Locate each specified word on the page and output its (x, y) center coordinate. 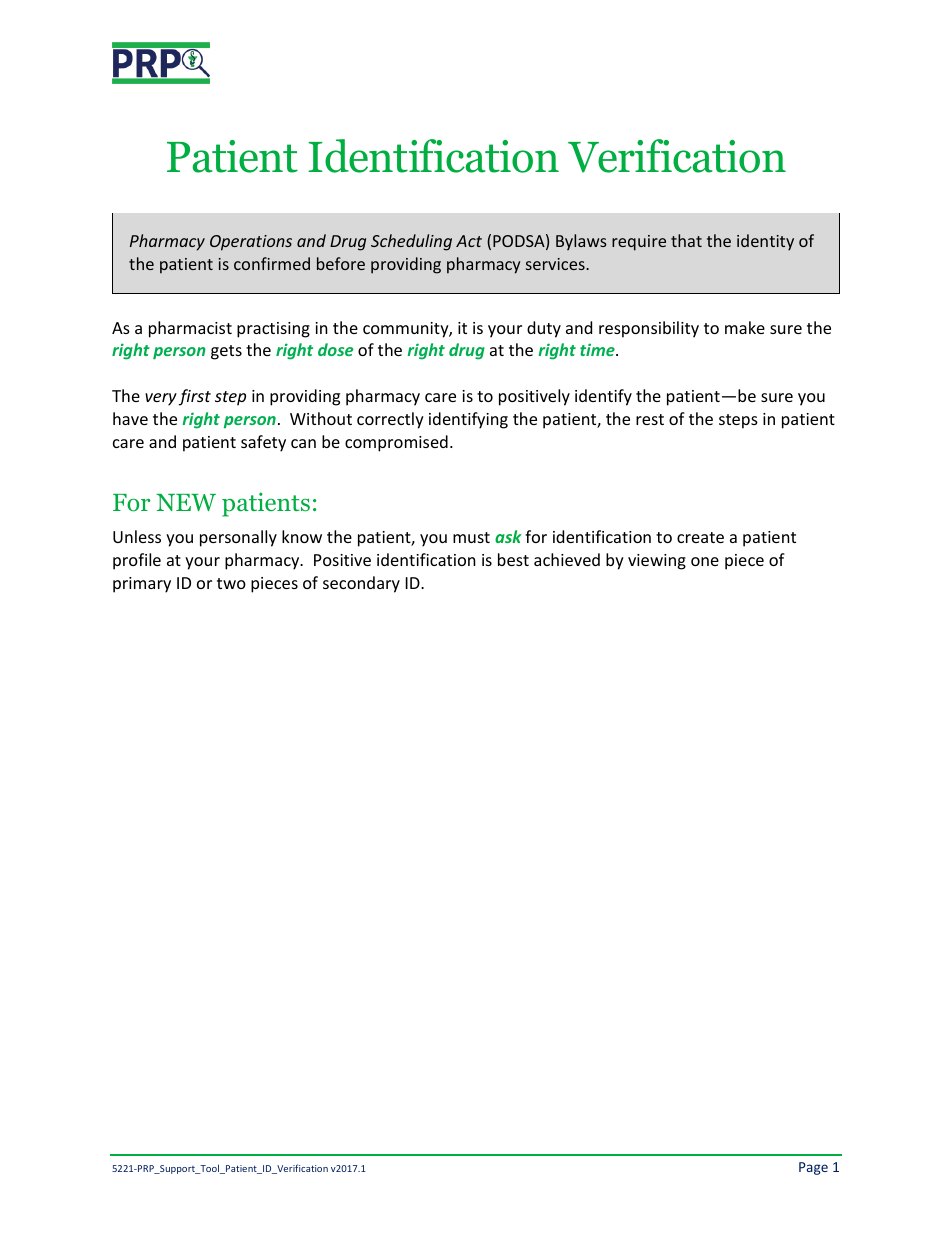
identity (765, 242)
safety (263, 443)
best (513, 559)
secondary (361, 584)
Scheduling (411, 242)
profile (137, 561)
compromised (396, 443)
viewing (657, 562)
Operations (251, 243)
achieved (567, 559)
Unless (137, 536)
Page (813, 1168)
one (705, 561)
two (231, 583)
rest (650, 419)
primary (142, 585)
